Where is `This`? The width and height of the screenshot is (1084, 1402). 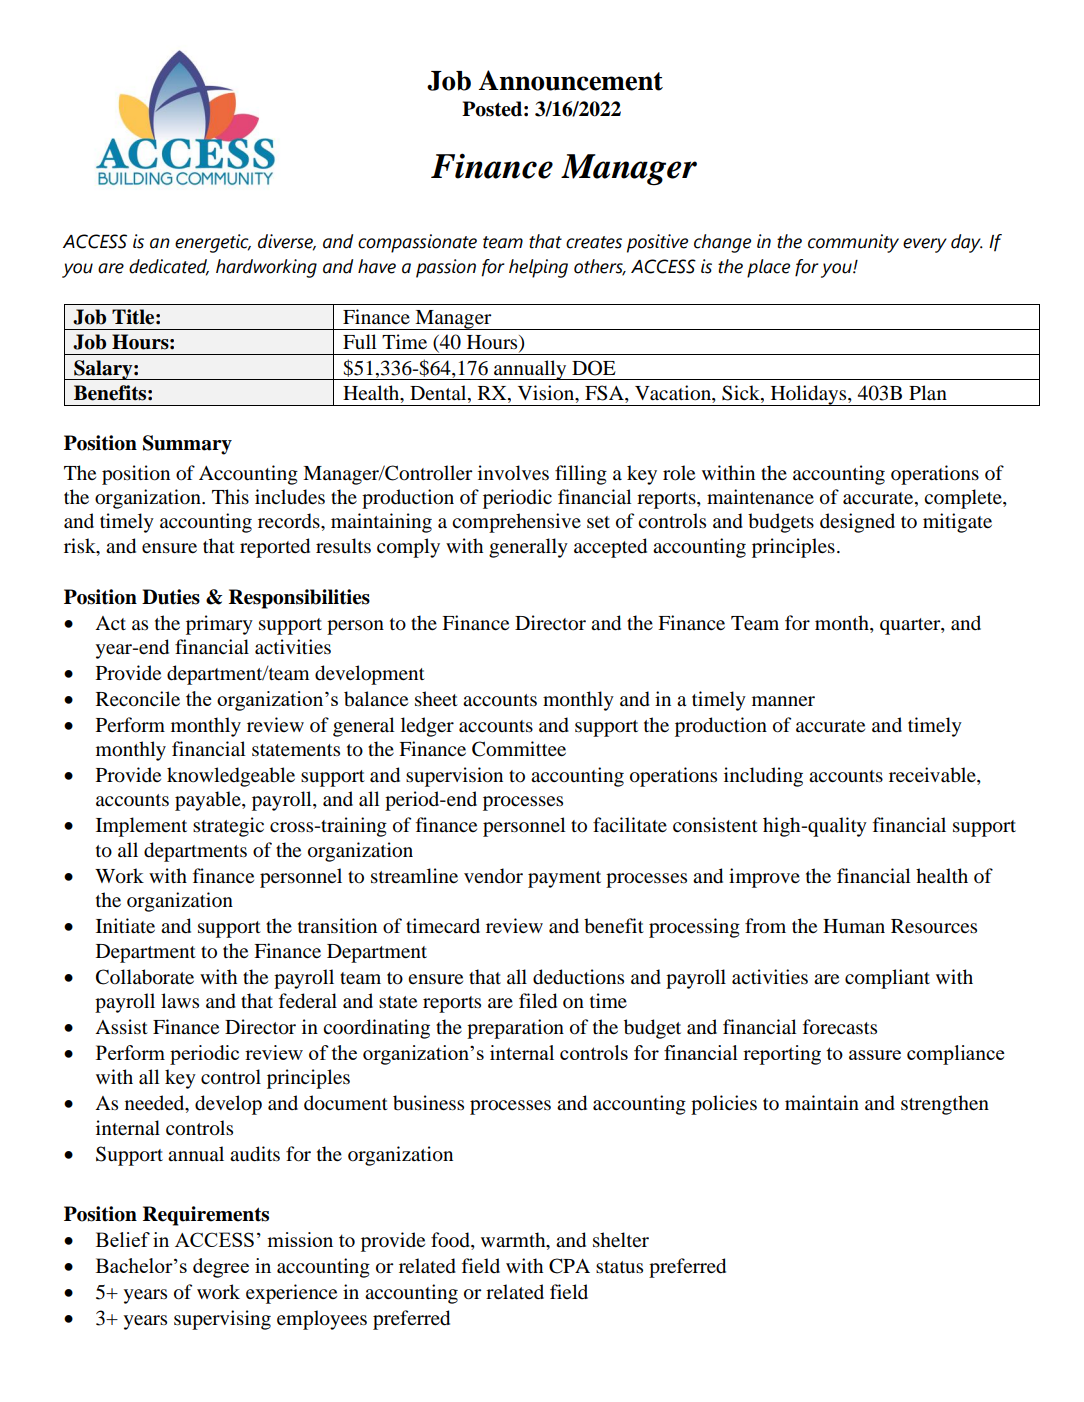 This is located at coordinates (230, 496).
